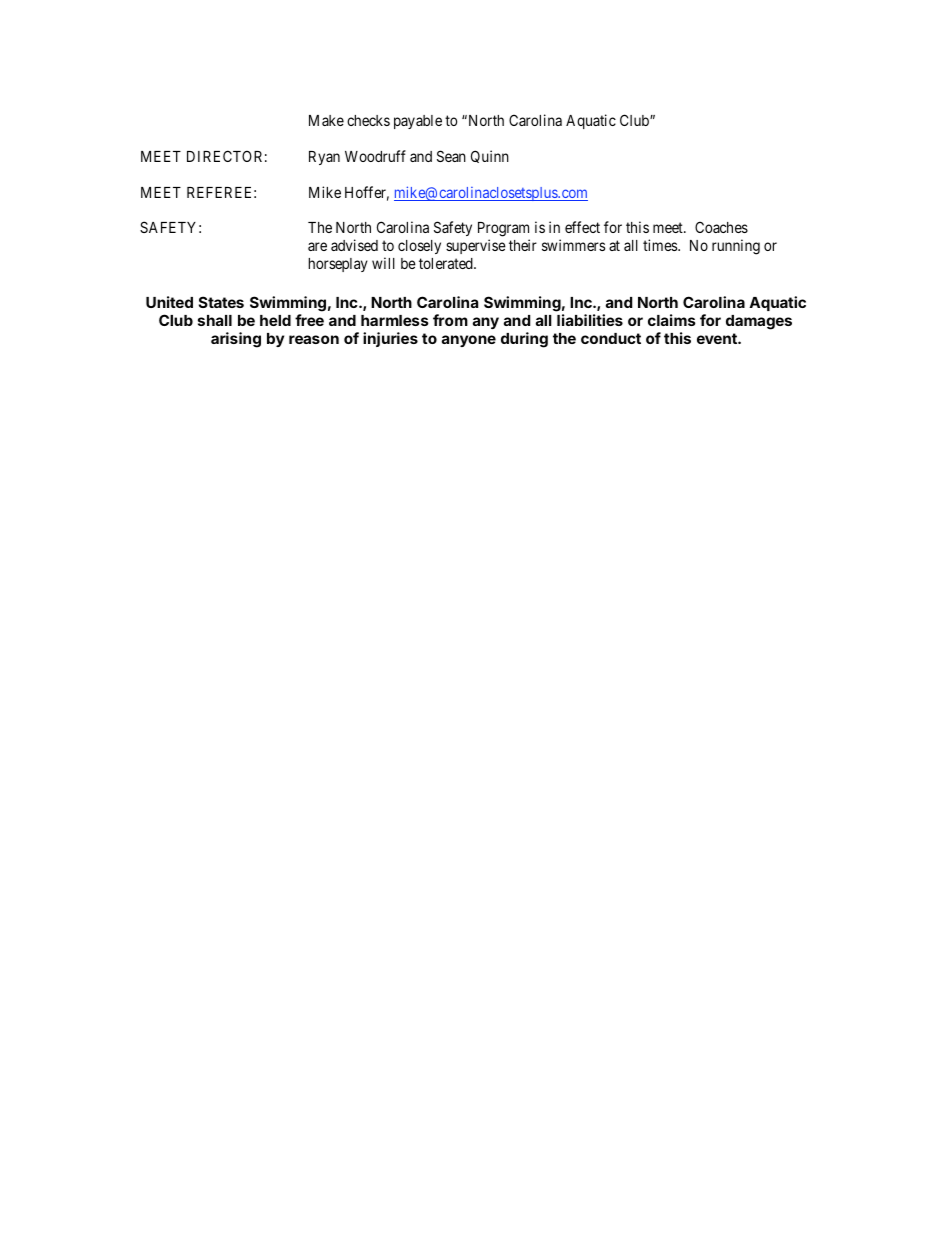  I want to click on reason, so click(314, 339).
